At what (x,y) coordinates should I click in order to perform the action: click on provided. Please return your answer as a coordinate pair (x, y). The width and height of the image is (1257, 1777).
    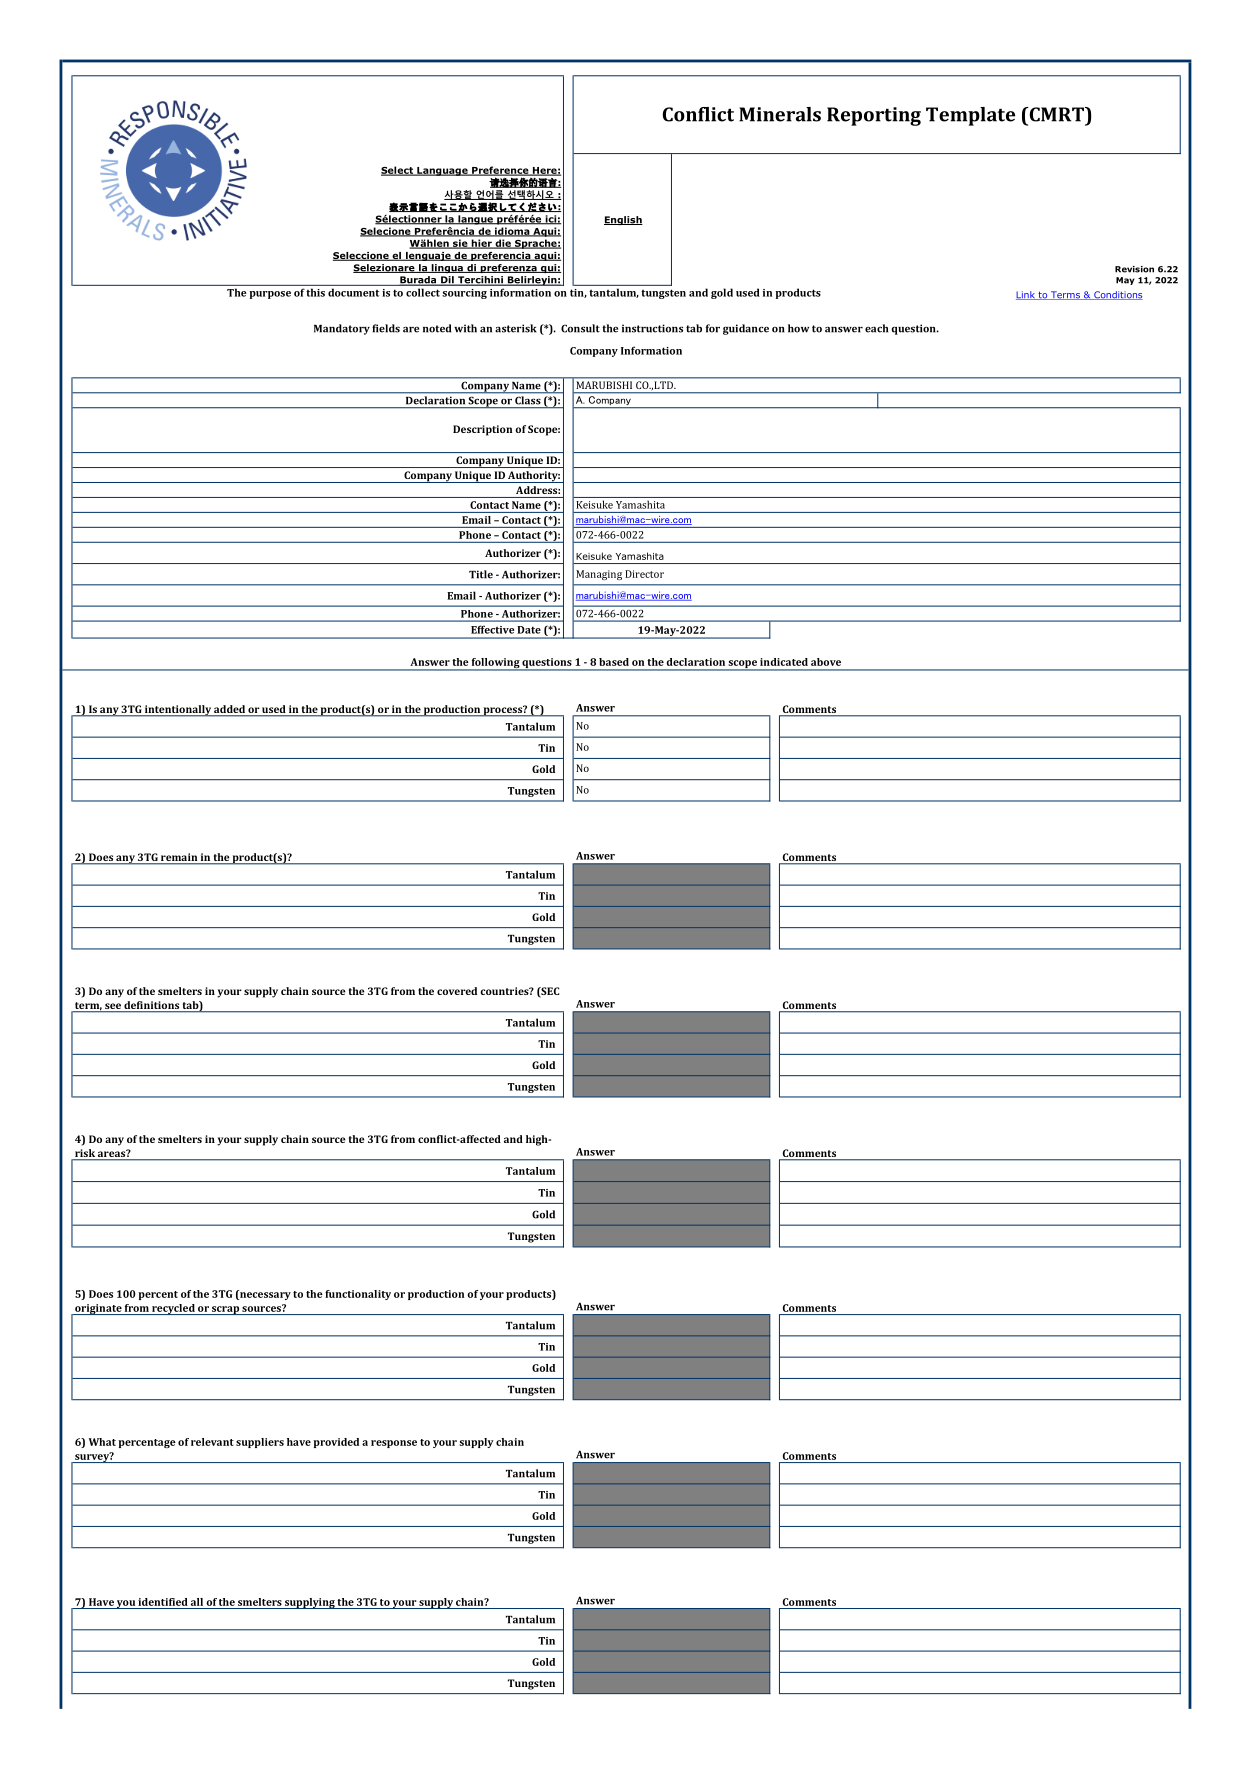
    Looking at the image, I should click on (336, 1443).
